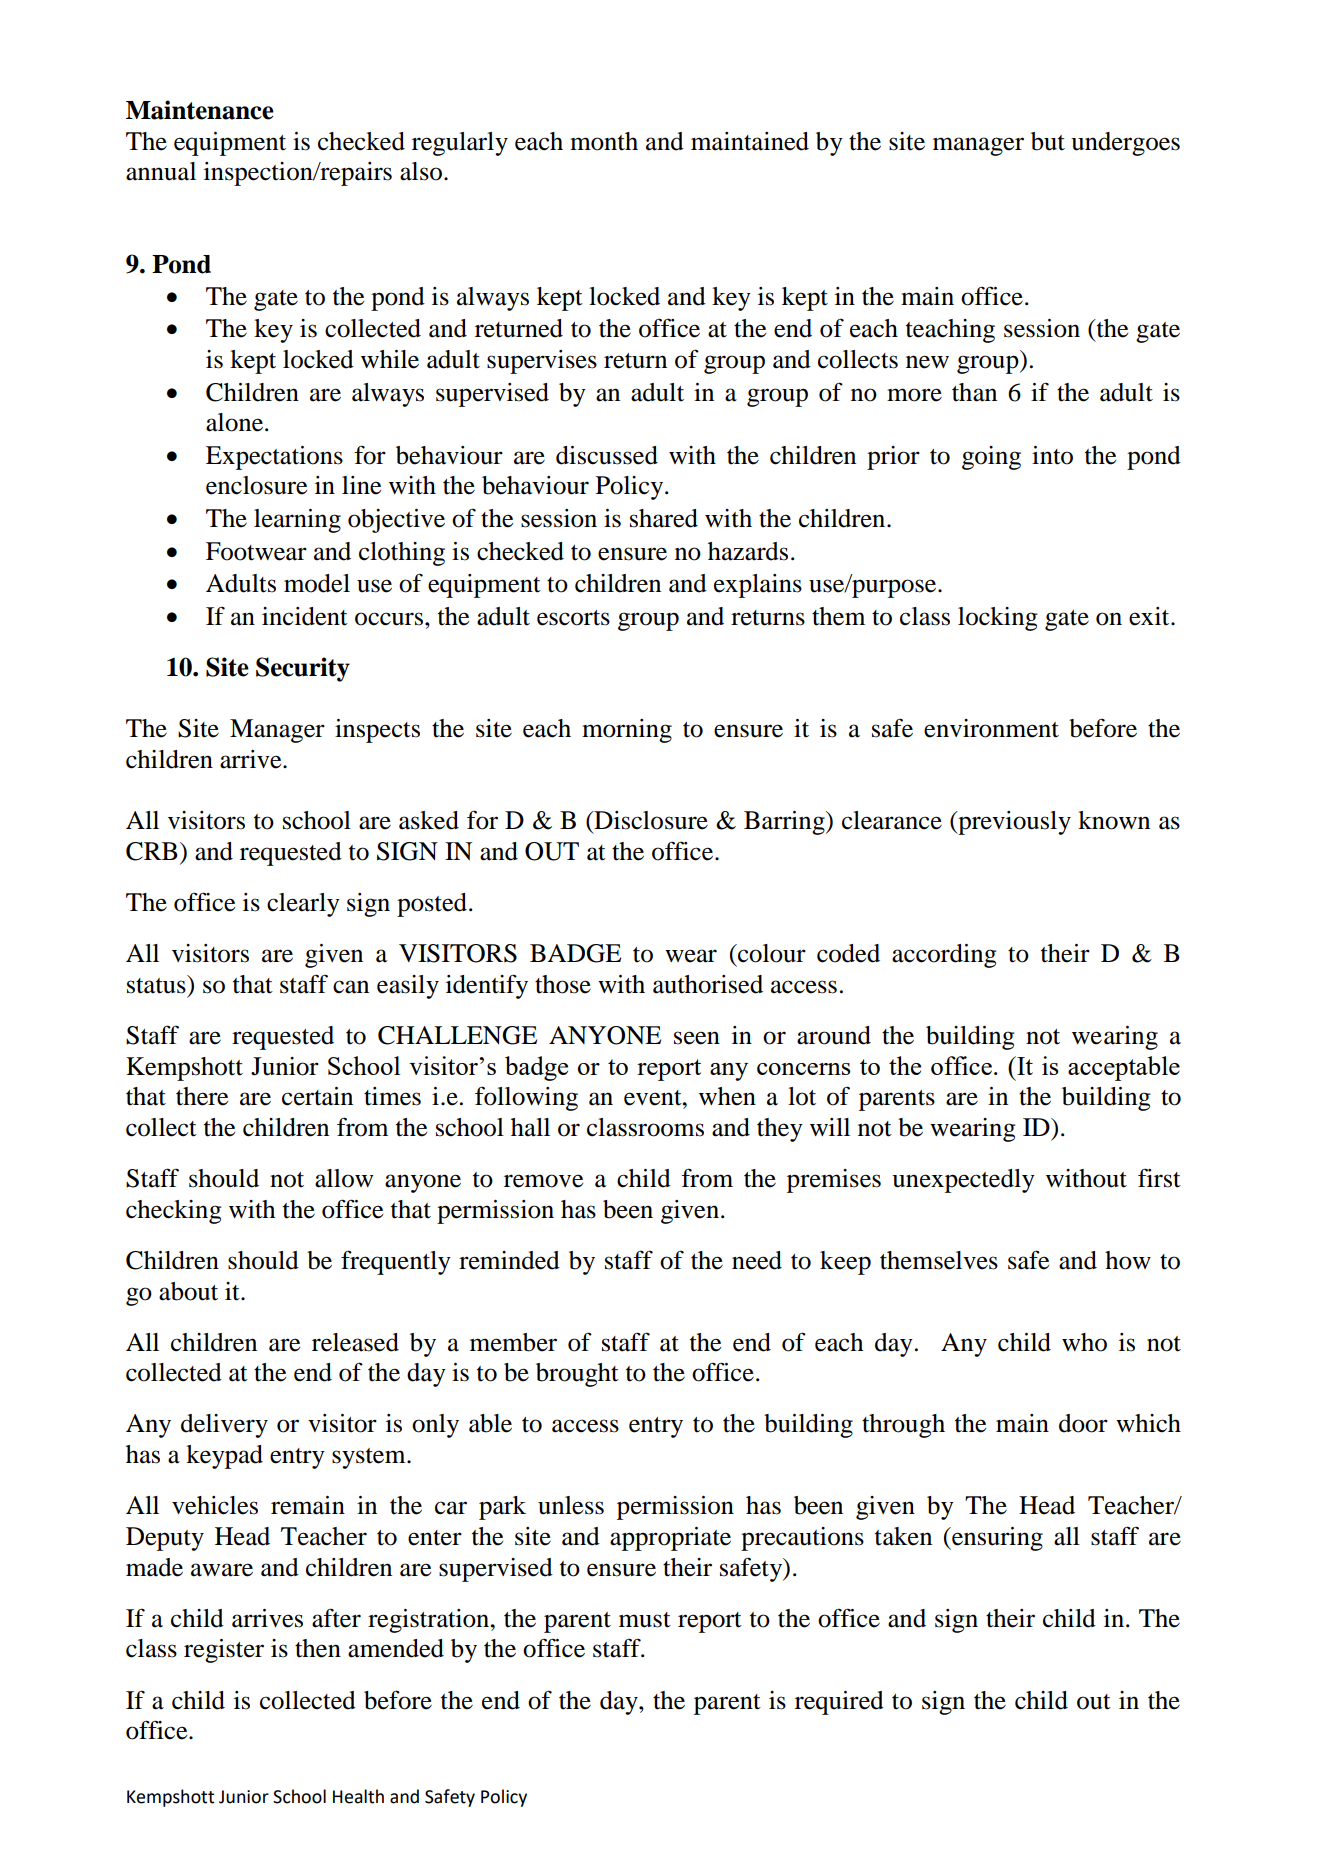  Describe the element at coordinates (944, 956) in the screenshot. I see `according` at that location.
